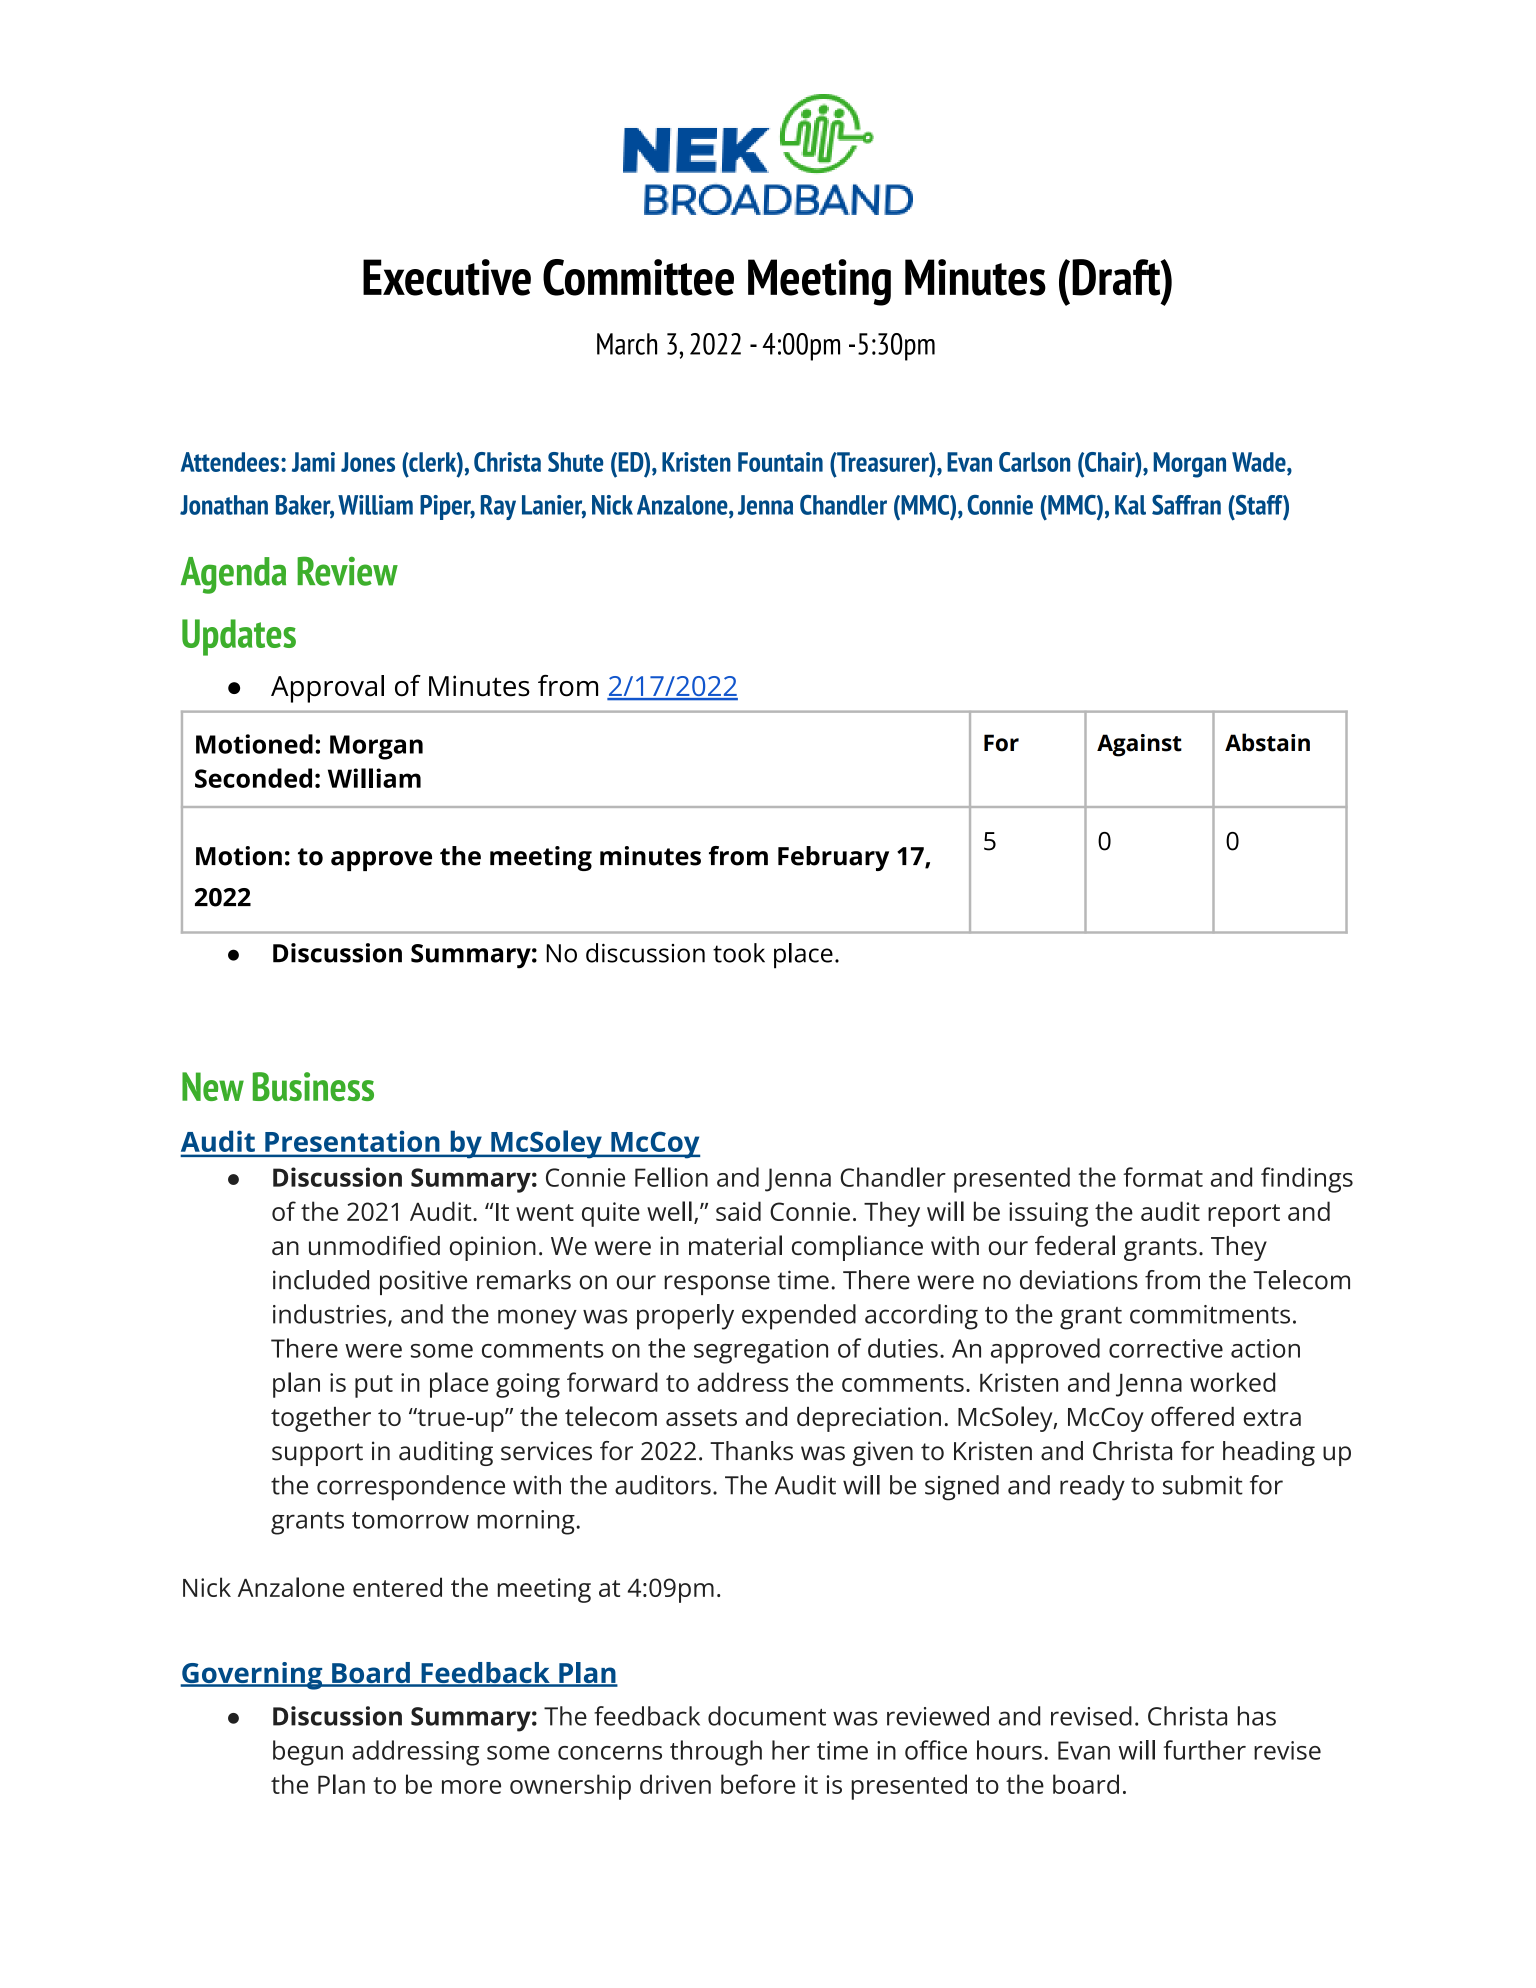 The width and height of the page is (1536, 1988). Describe the element at coordinates (627, 344) in the page. I see `March` at that location.
